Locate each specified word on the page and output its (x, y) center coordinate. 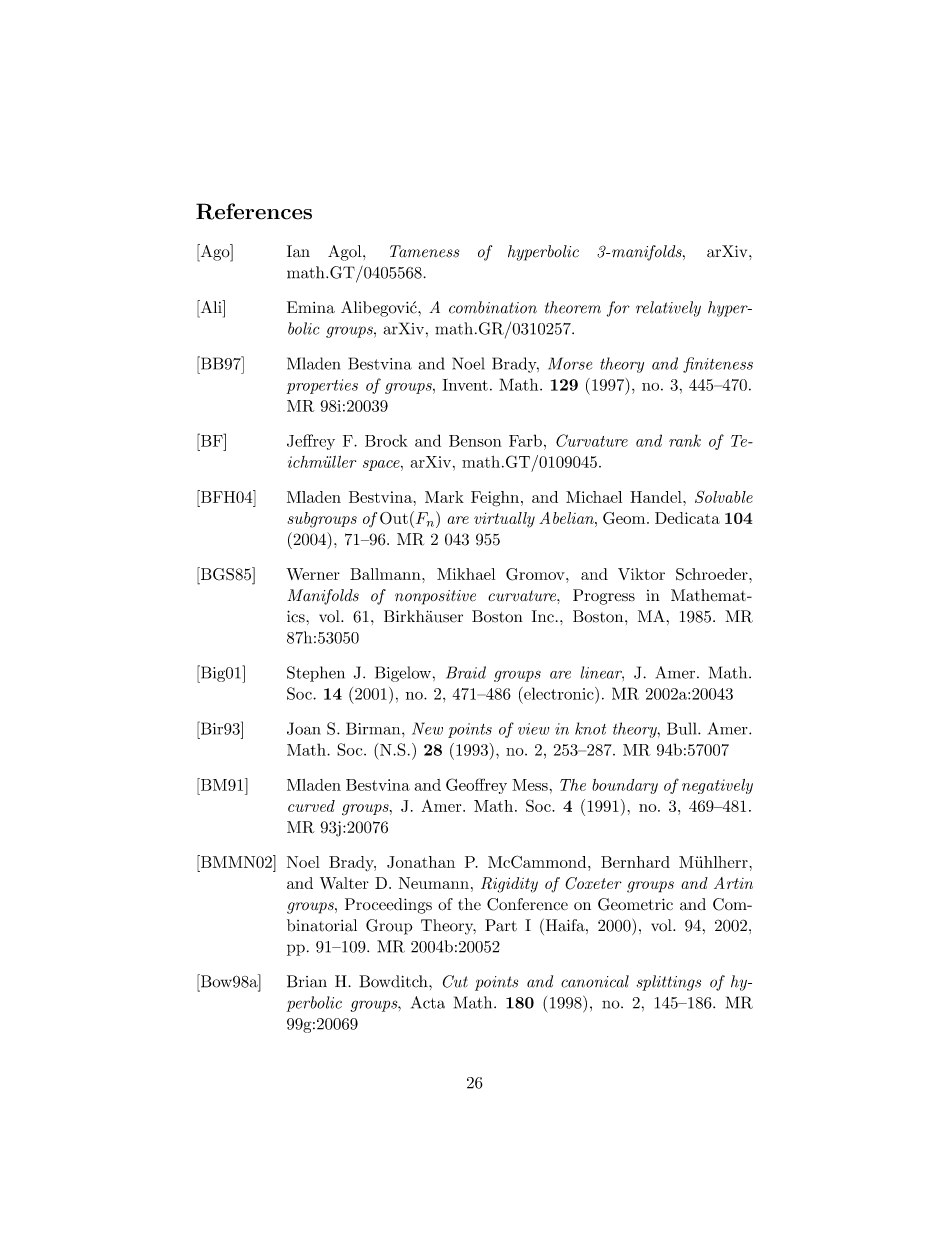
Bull (683, 728)
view (533, 729)
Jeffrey (311, 442)
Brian (307, 981)
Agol (346, 253)
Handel (657, 497)
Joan (304, 728)
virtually (504, 520)
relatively (668, 309)
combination (493, 307)
